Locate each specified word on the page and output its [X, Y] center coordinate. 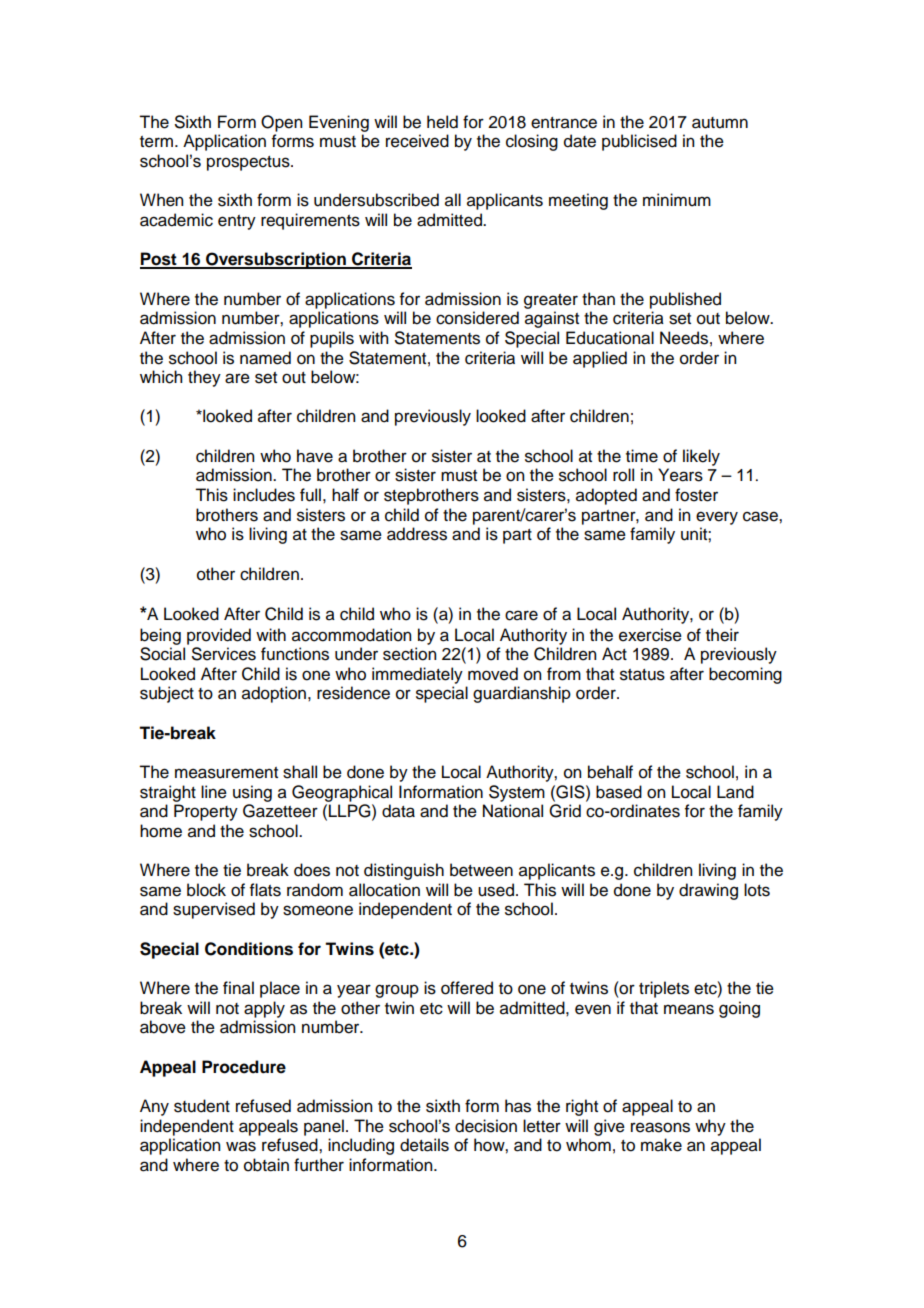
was [241, 1146]
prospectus [249, 163]
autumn [720, 123]
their [722, 635]
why [710, 1127]
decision [486, 1126]
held [442, 122]
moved [493, 674]
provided [219, 636]
